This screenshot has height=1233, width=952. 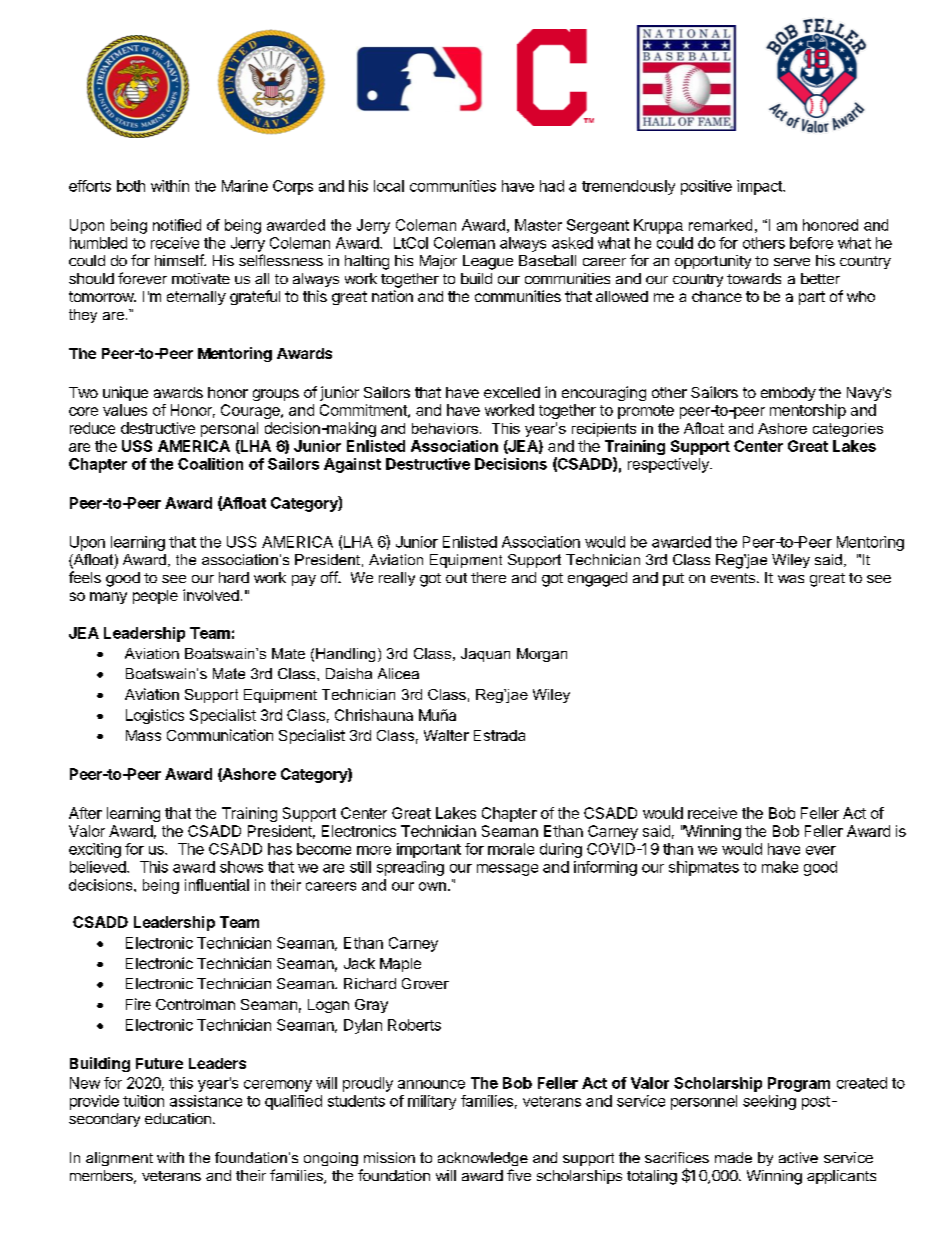 What do you see at coordinates (760, 187) in the screenshot?
I see `impact` at bounding box center [760, 187].
